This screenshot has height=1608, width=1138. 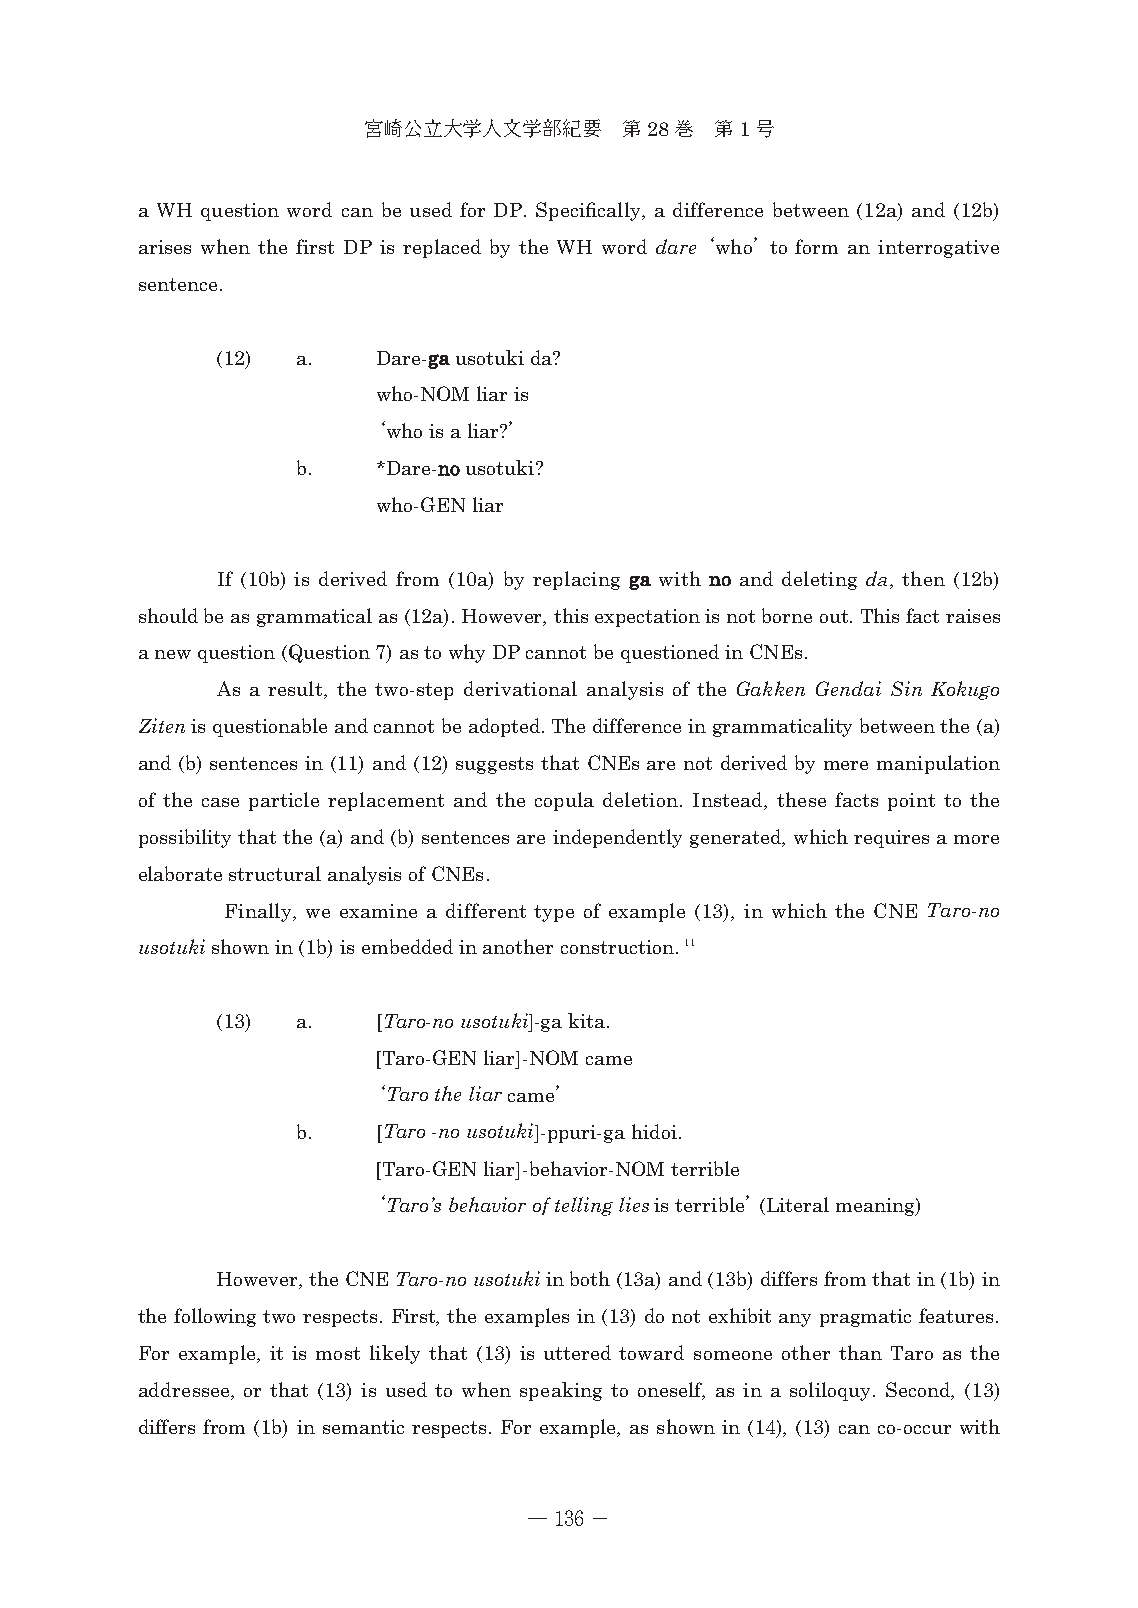 I want to click on addressee, so click(x=185, y=1389).
